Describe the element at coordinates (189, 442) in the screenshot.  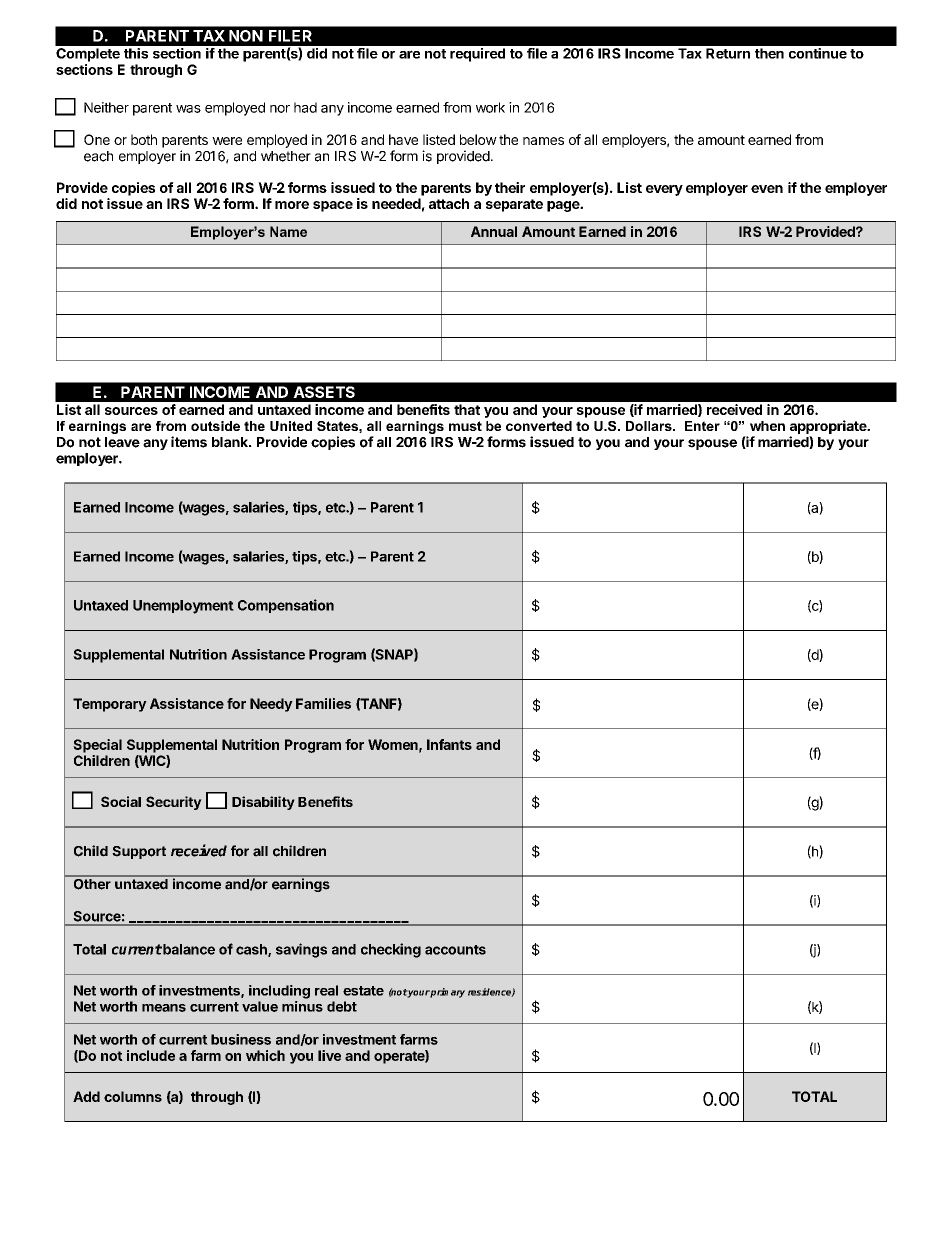
I see `items` at that location.
